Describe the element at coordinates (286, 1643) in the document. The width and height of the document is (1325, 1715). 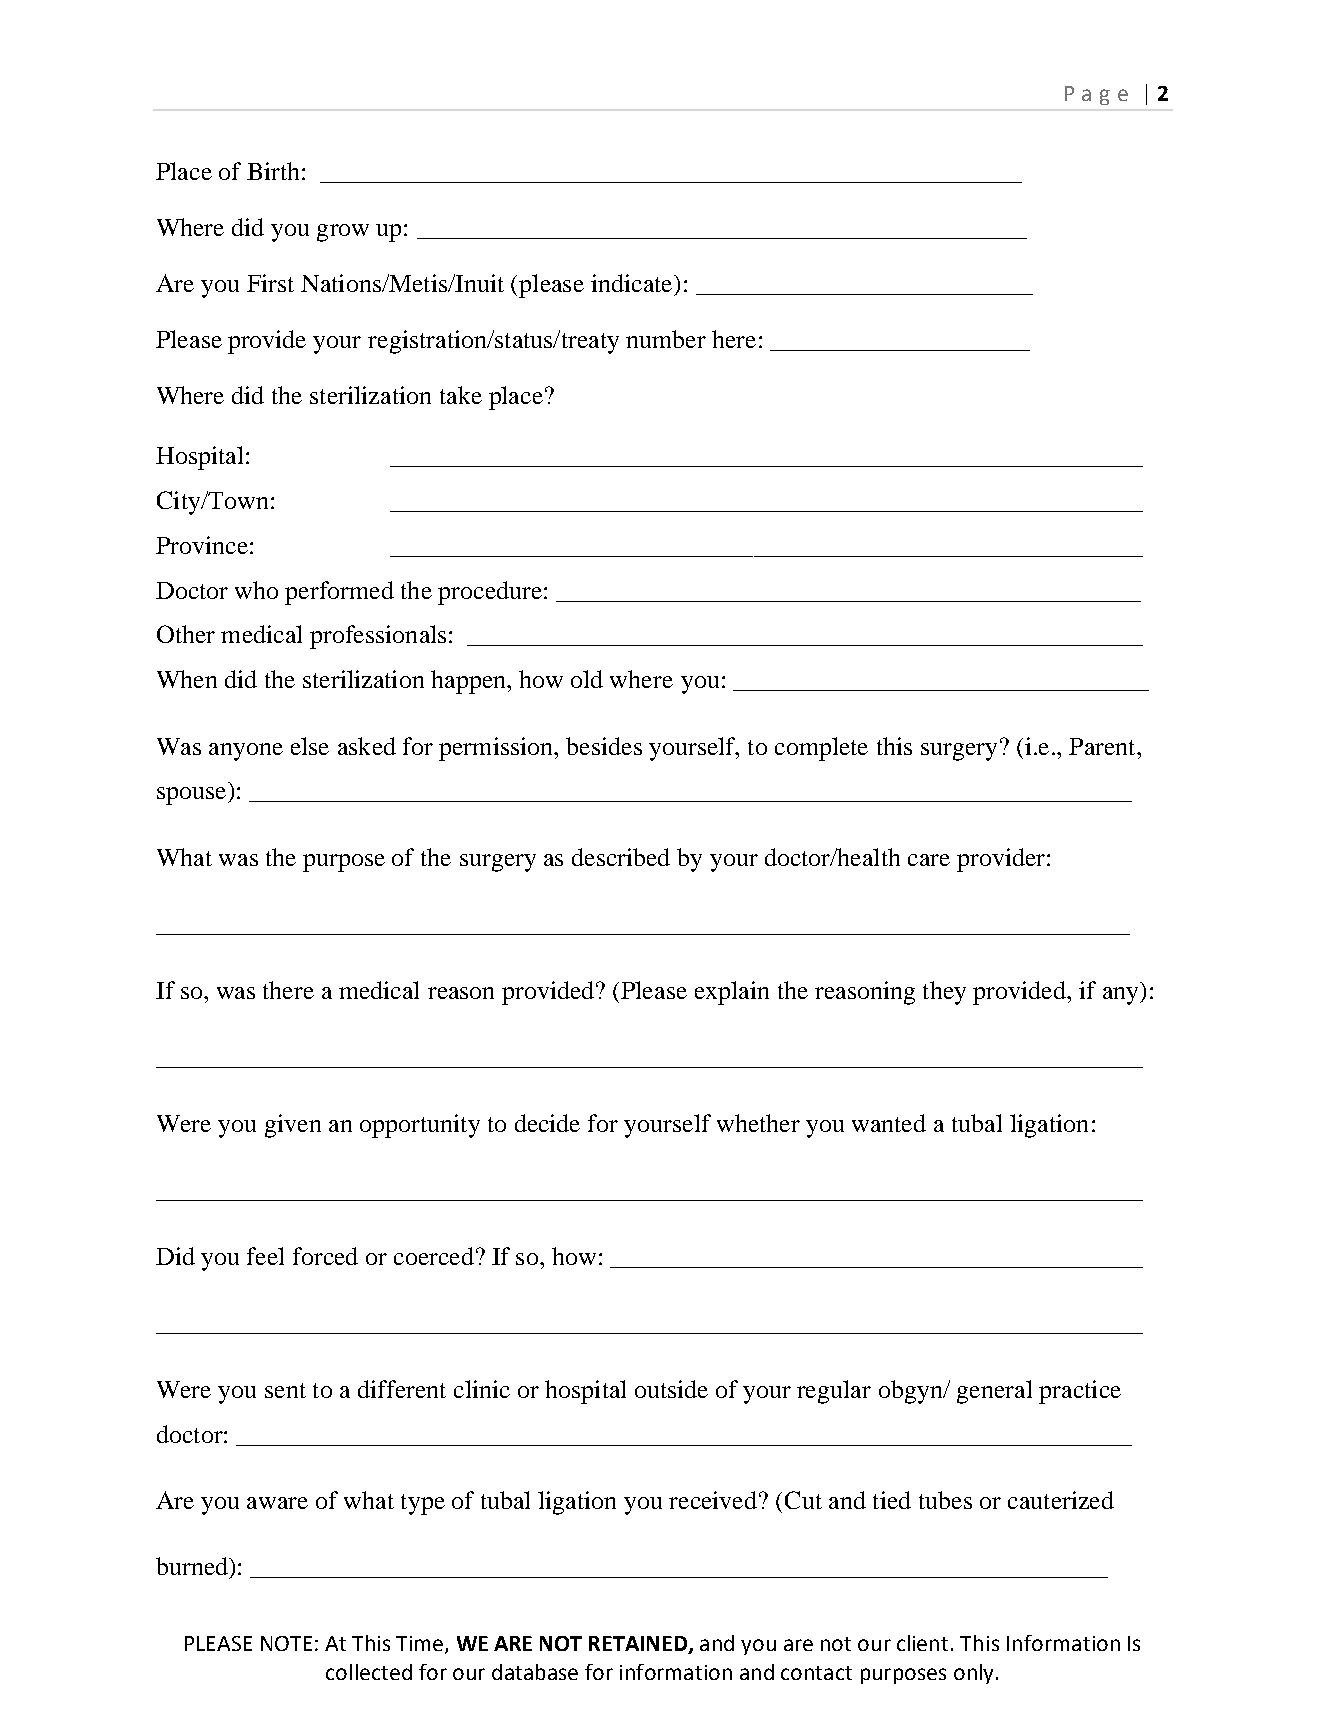
I see `NOTE` at that location.
